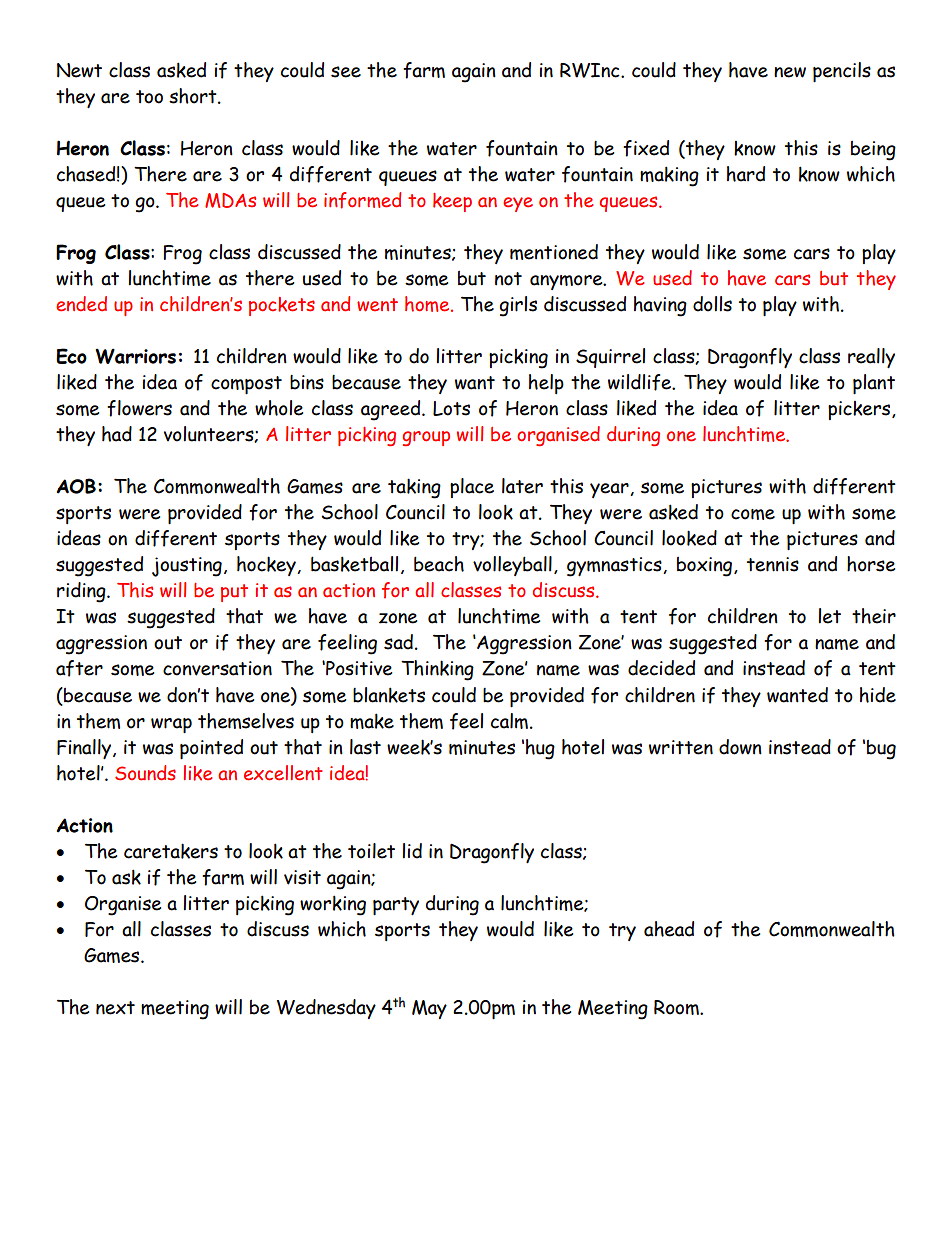  What do you see at coordinates (217, 668) in the page?
I see `conversation` at bounding box center [217, 668].
